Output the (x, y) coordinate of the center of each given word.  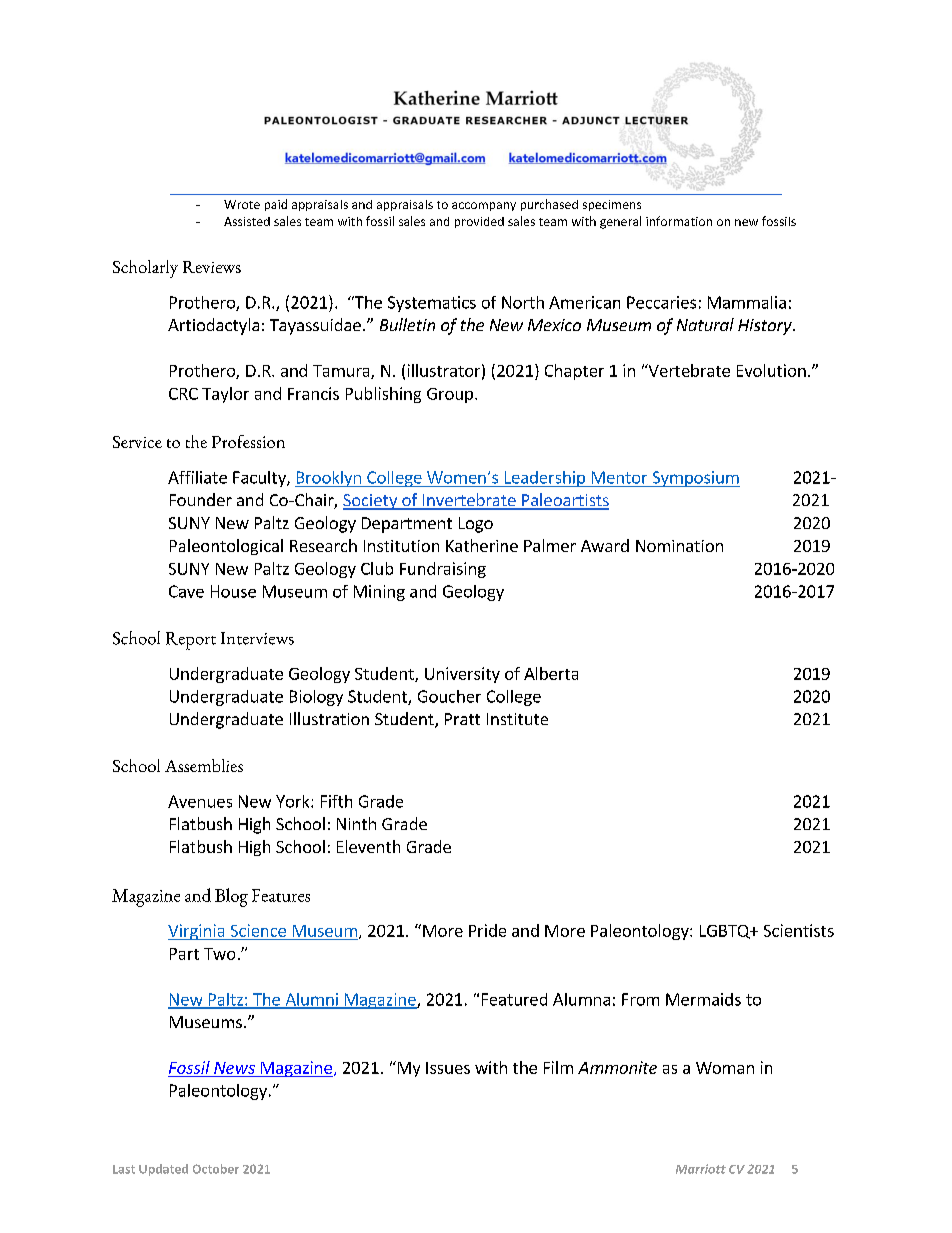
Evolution (771, 370)
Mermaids (703, 999)
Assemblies (204, 765)
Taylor (225, 395)
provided (479, 222)
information (679, 221)
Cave (186, 591)
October (216, 1169)
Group (451, 395)
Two (219, 954)
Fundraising (443, 570)
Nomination (679, 546)
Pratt (462, 719)
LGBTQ (726, 932)
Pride (487, 930)
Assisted (247, 221)
